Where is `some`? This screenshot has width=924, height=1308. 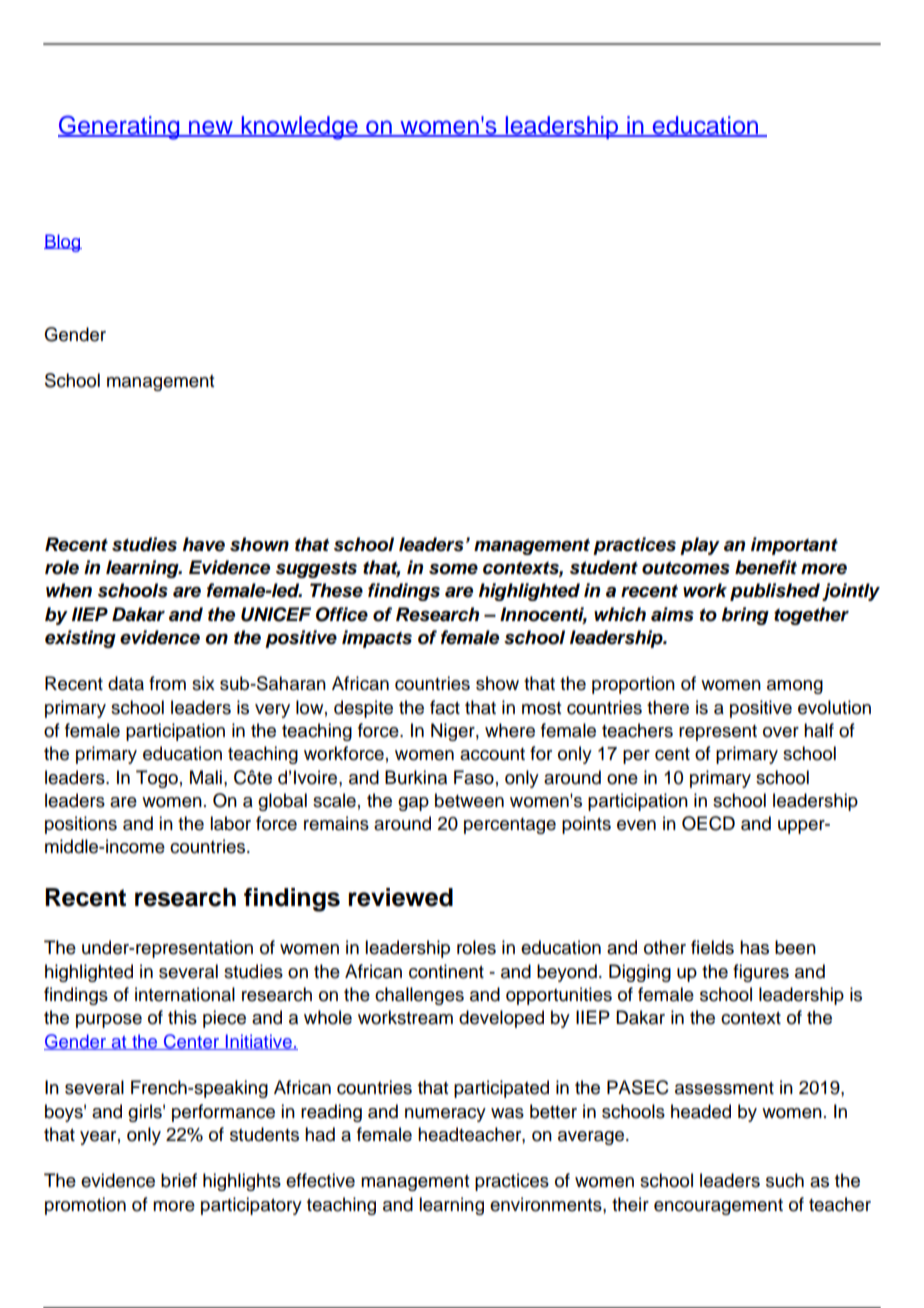 some is located at coordinates (453, 569).
